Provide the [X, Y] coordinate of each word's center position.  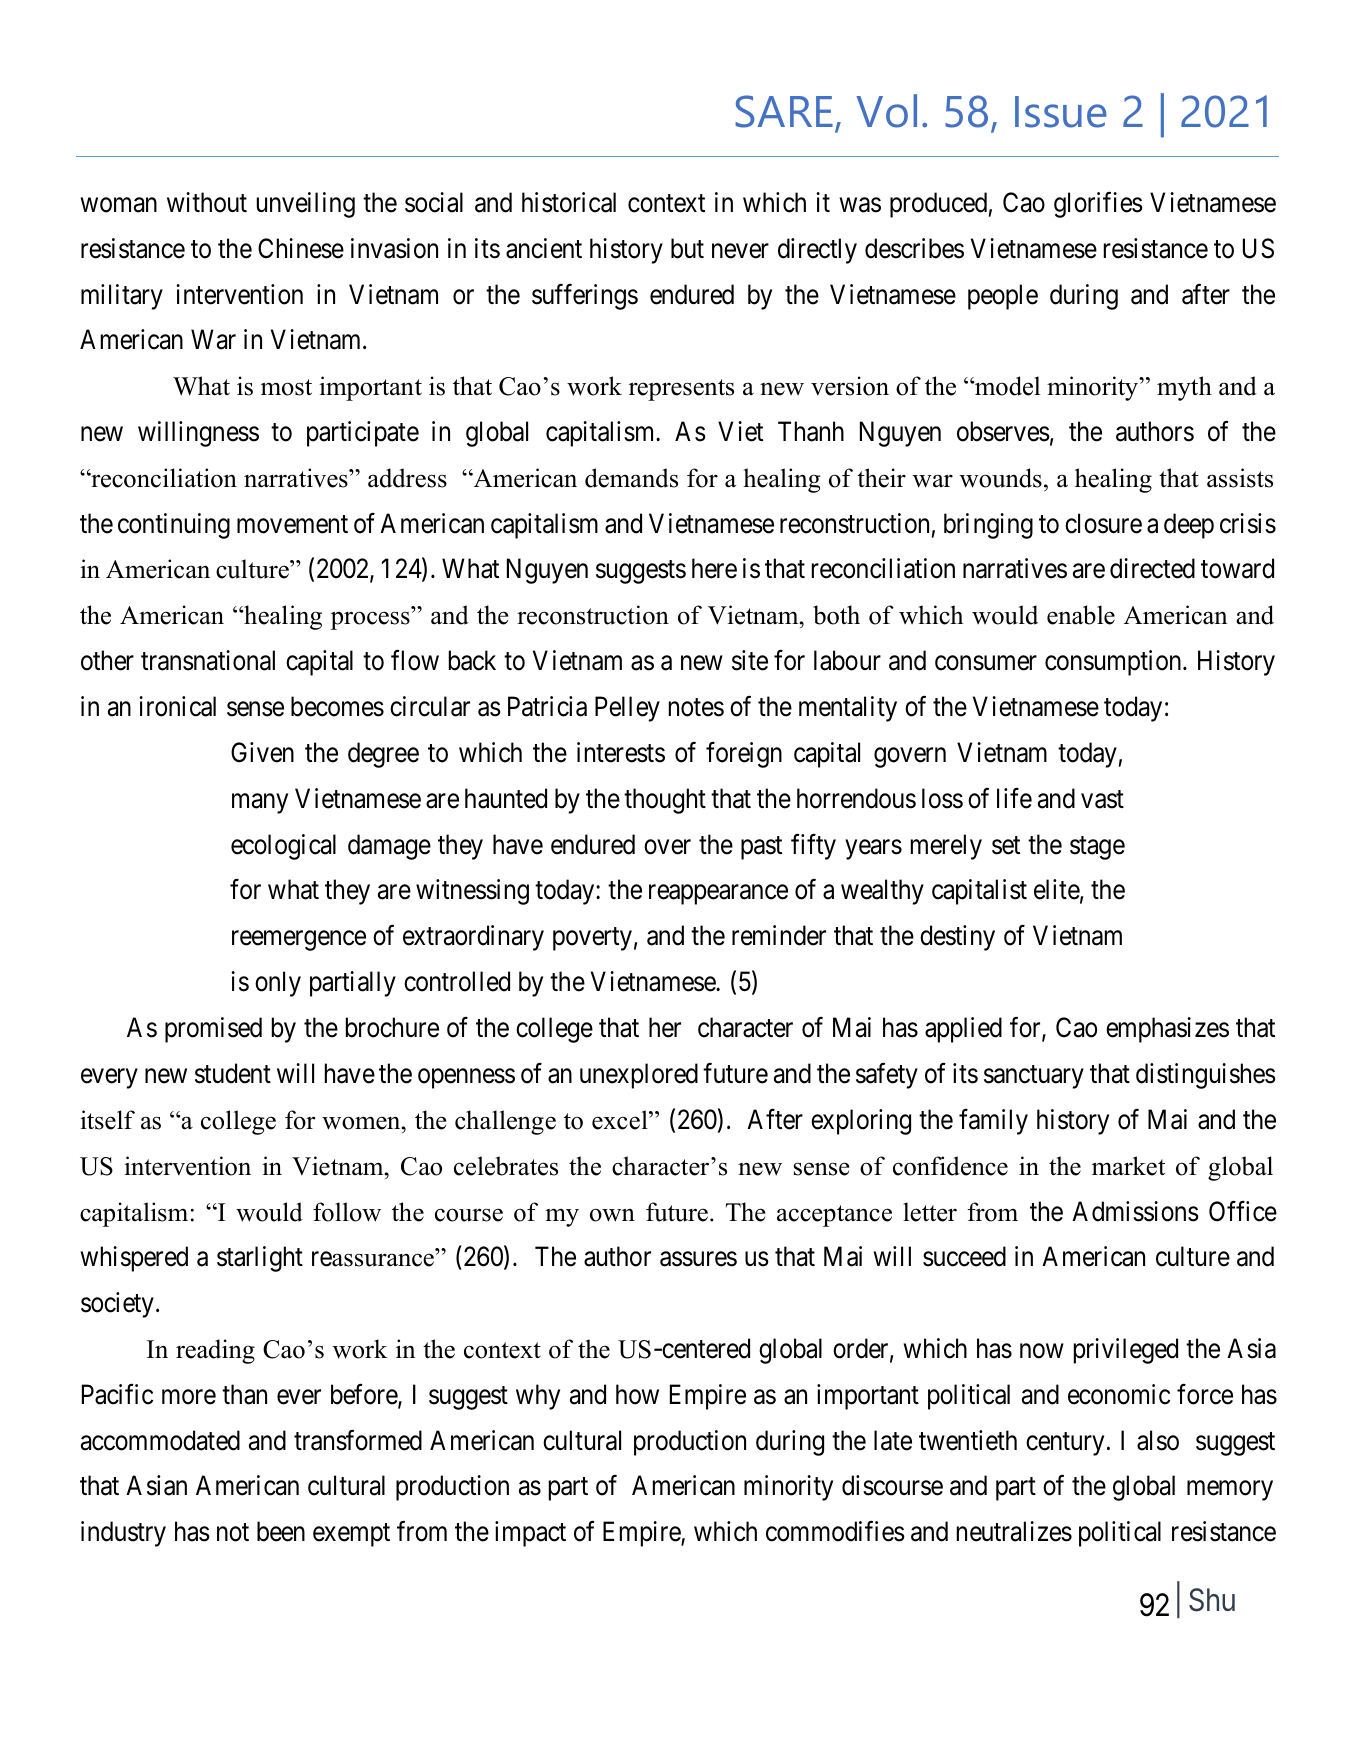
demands [631, 478]
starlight [260, 1259]
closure [1103, 523]
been [281, 1531]
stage [1097, 848]
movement [292, 524]
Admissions [1135, 1211]
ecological [283, 847]
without [207, 202]
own [612, 1215]
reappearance [718, 895]
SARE [784, 111]
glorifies [1098, 204]
